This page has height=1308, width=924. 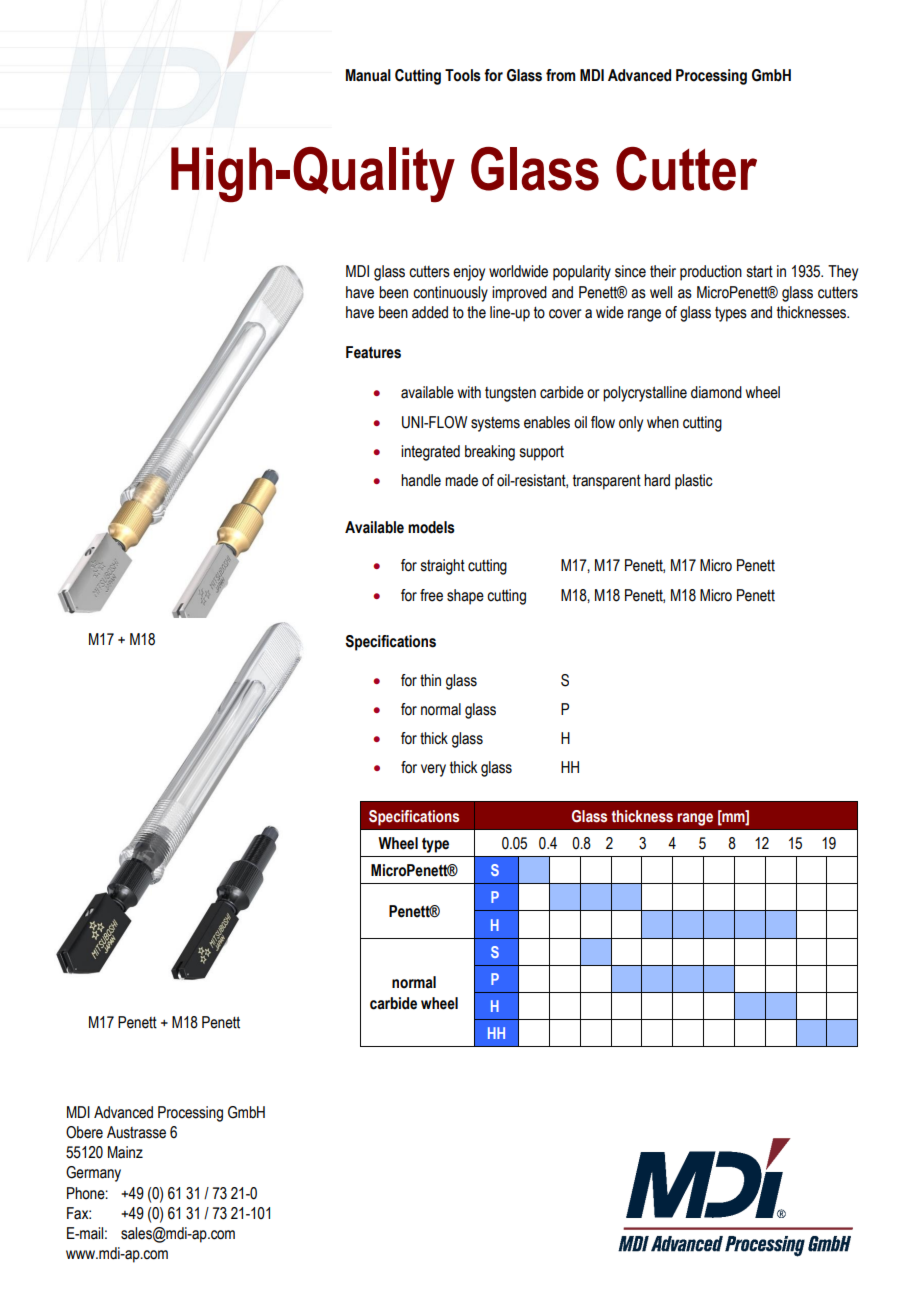 What do you see at coordinates (431, 595) in the page?
I see `free` at bounding box center [431, 595].
